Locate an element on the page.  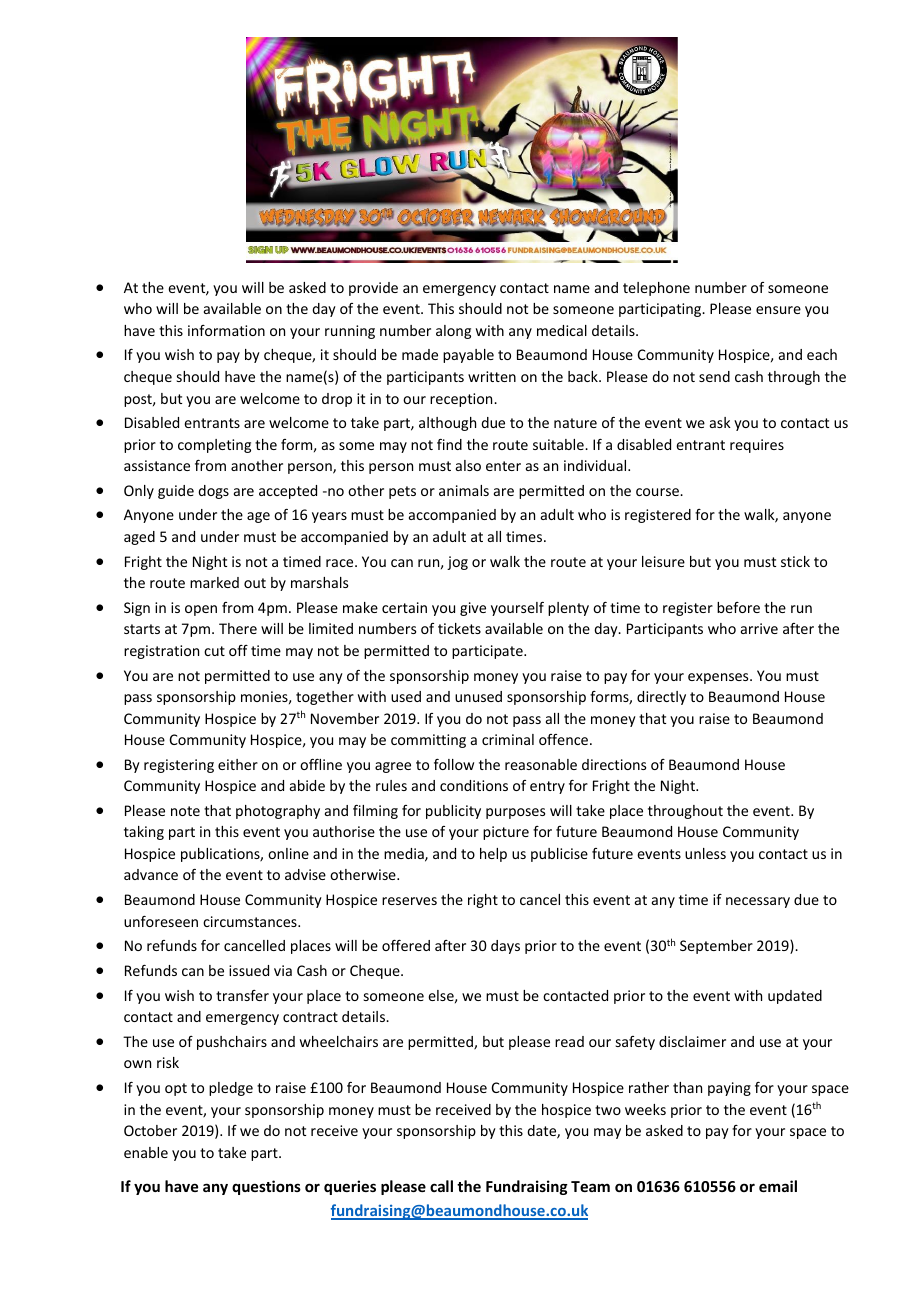
days is located at coordinates (505, 947).
